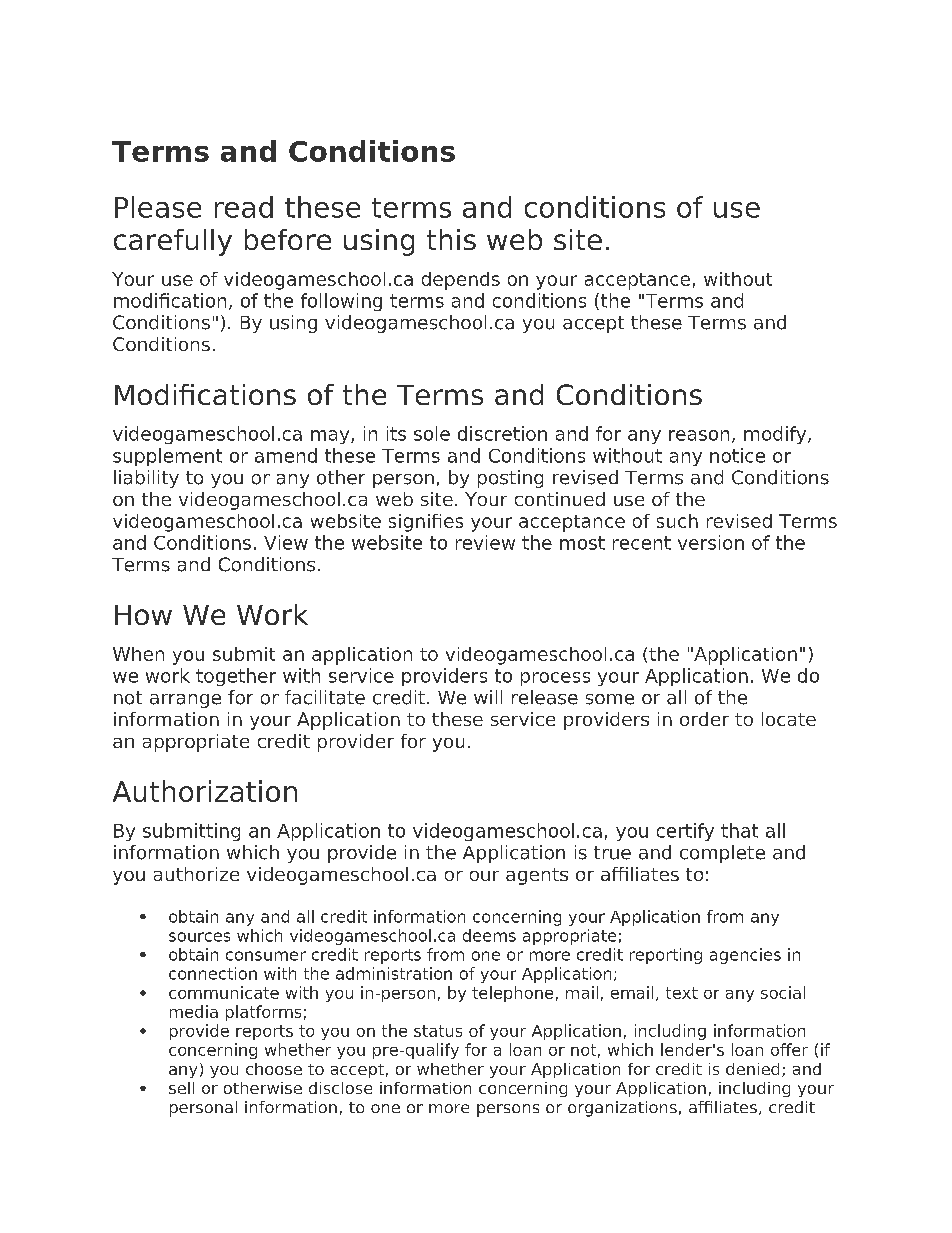  What do you see at coordinates (181, 1088) in the image?
I see `sell` at bounding box center [181, 1088].
